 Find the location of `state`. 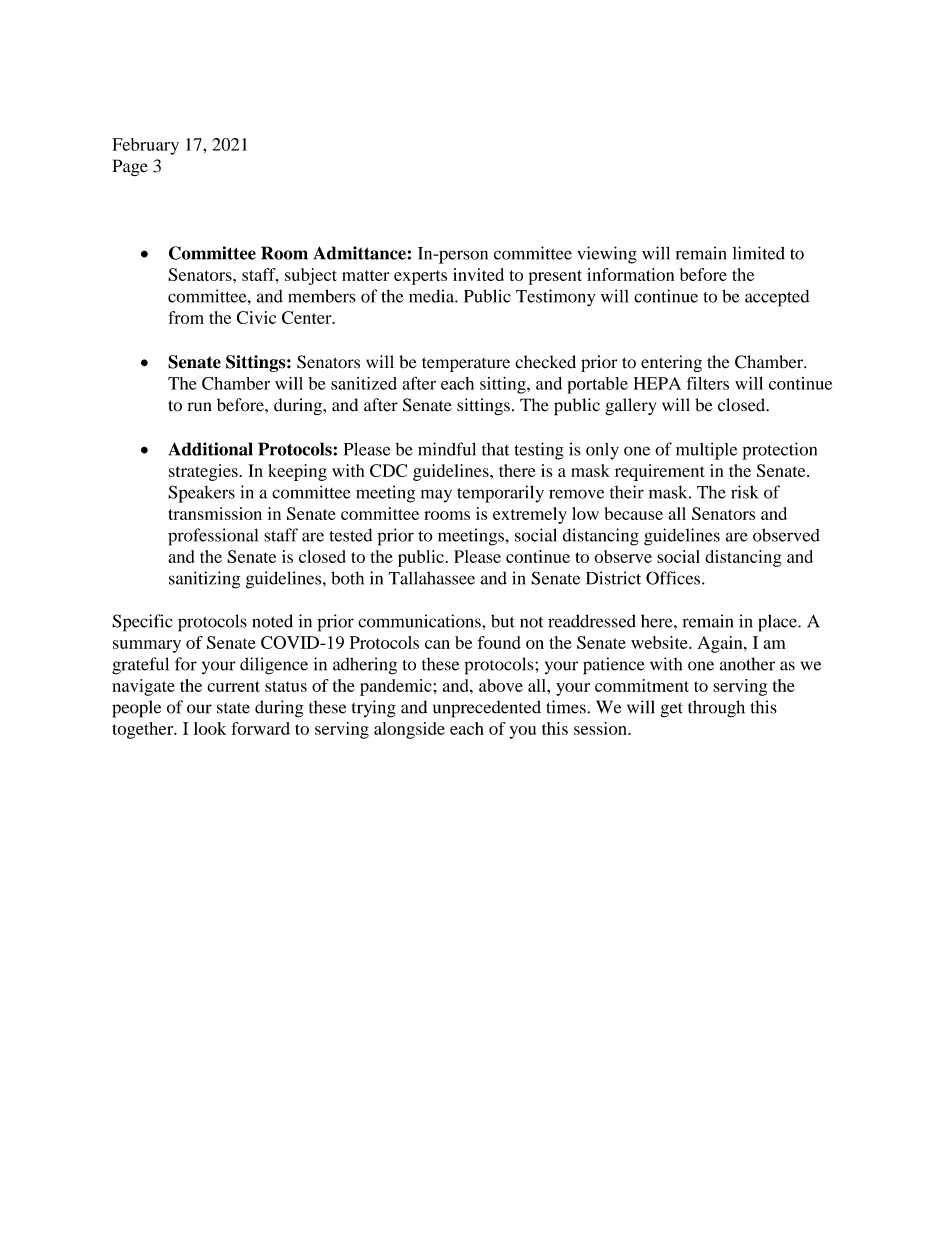

state is located at coordinates (233, 708).
